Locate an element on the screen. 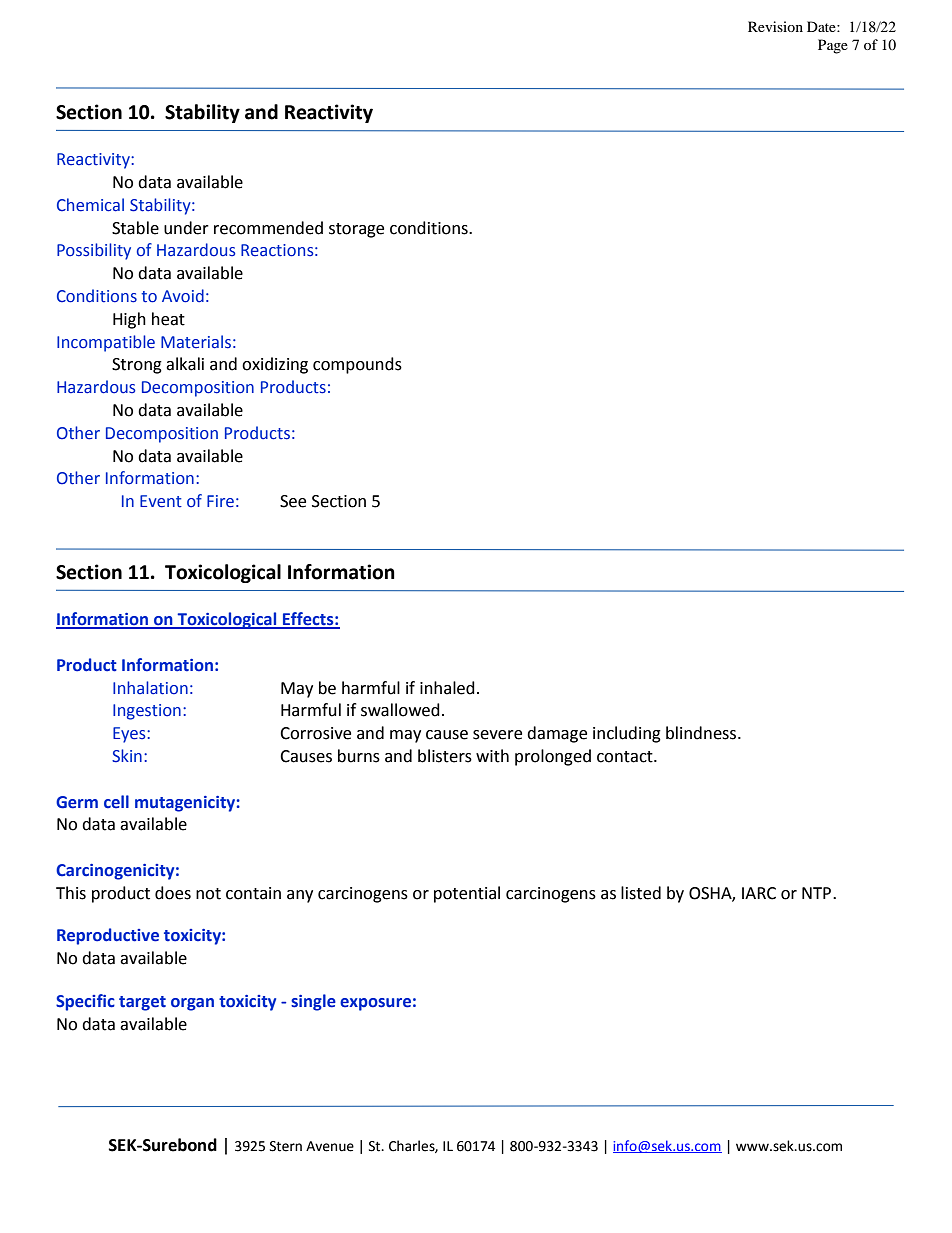  Avenue is located at coordinates (330, 1146).
